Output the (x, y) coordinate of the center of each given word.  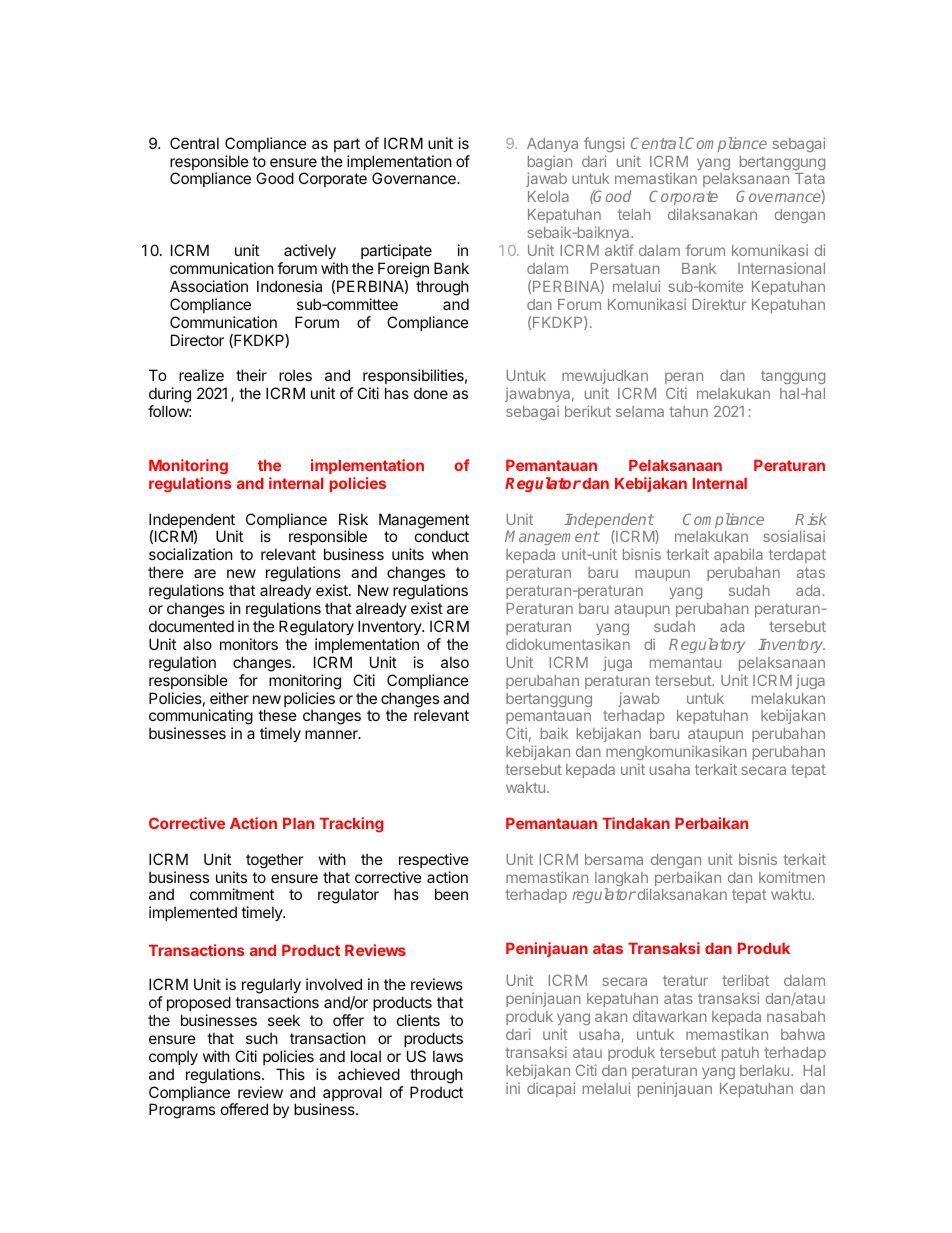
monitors (249, 644)
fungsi (604, 144)
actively (310, 251)
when (450, 554)
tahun (688, 411)
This (290, 1074)
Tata (810, 178)
